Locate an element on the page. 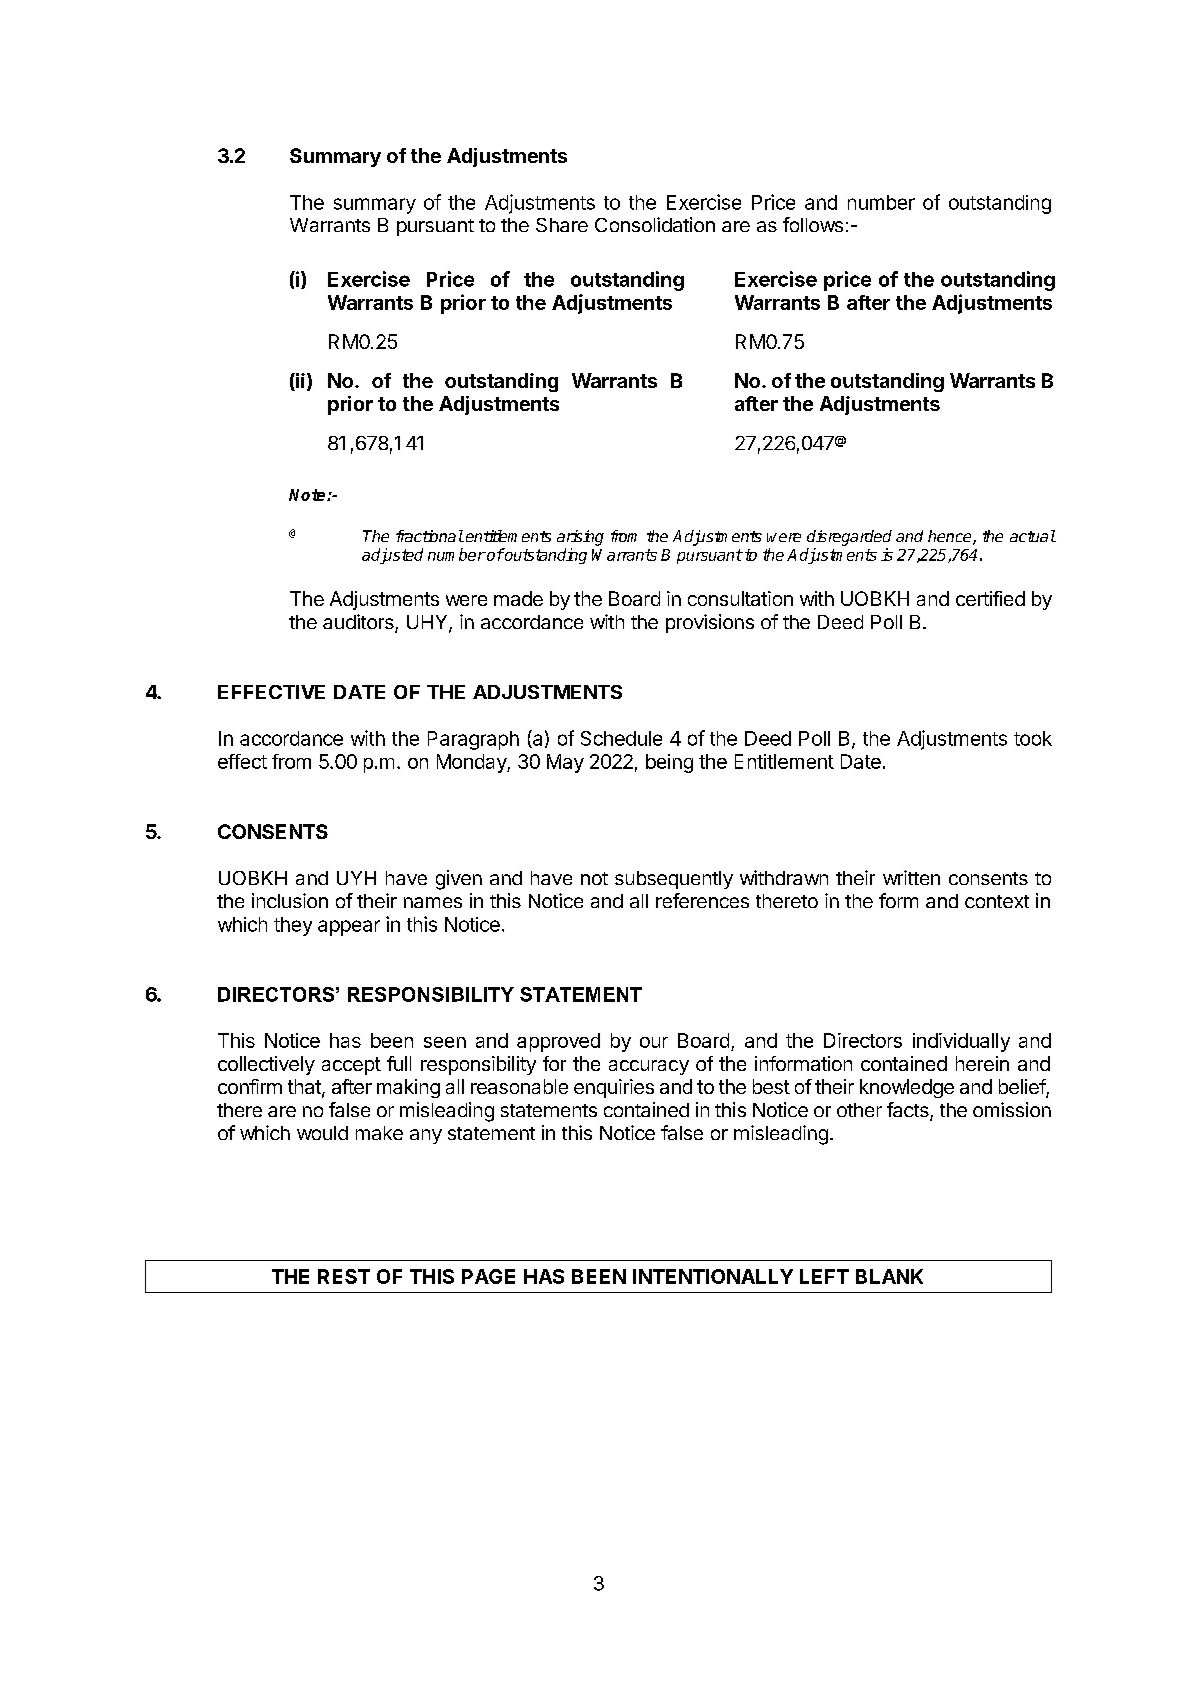  INTENTIONALLY is located at coordinates (713, 1276).
